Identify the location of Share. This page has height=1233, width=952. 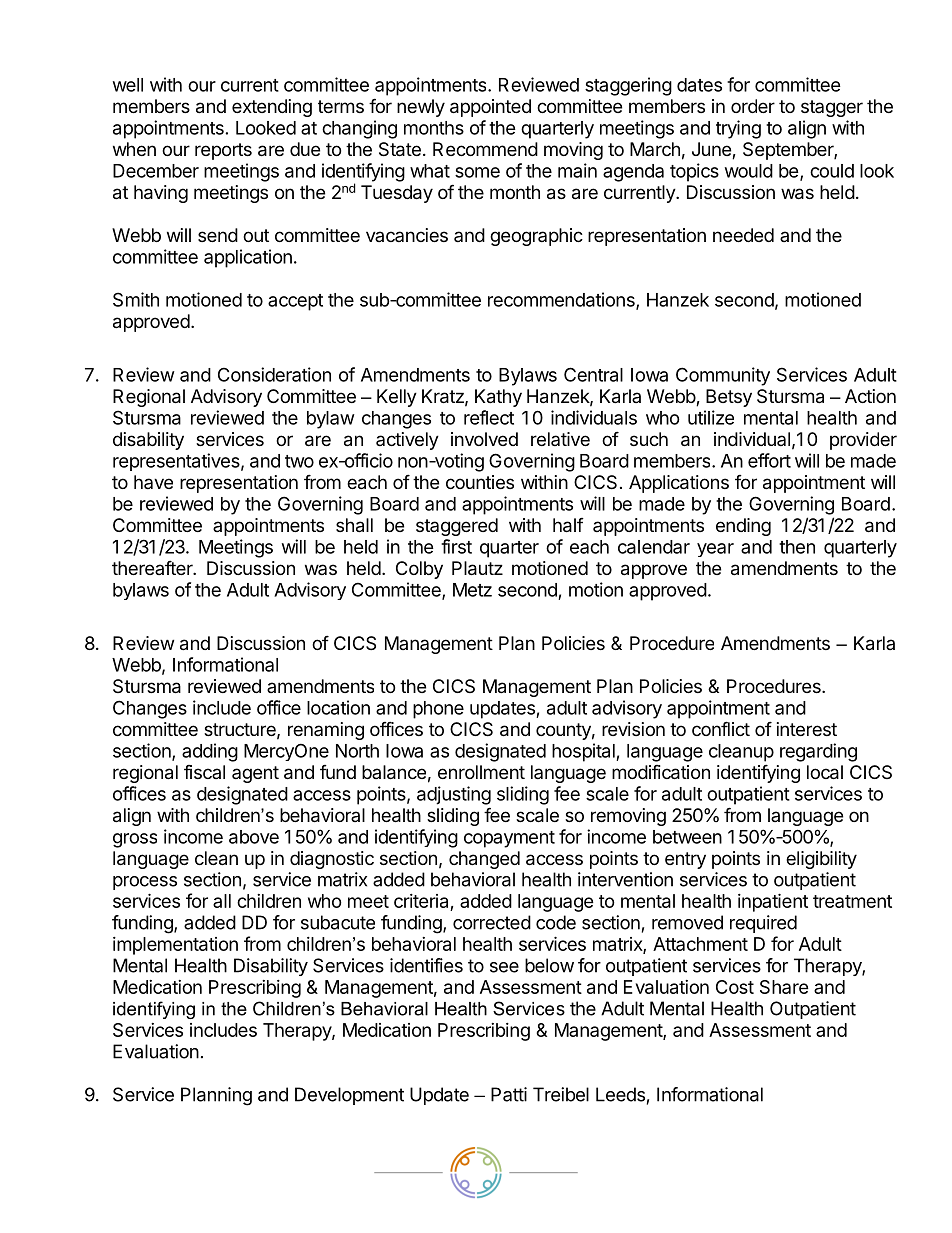
(784, 987).
